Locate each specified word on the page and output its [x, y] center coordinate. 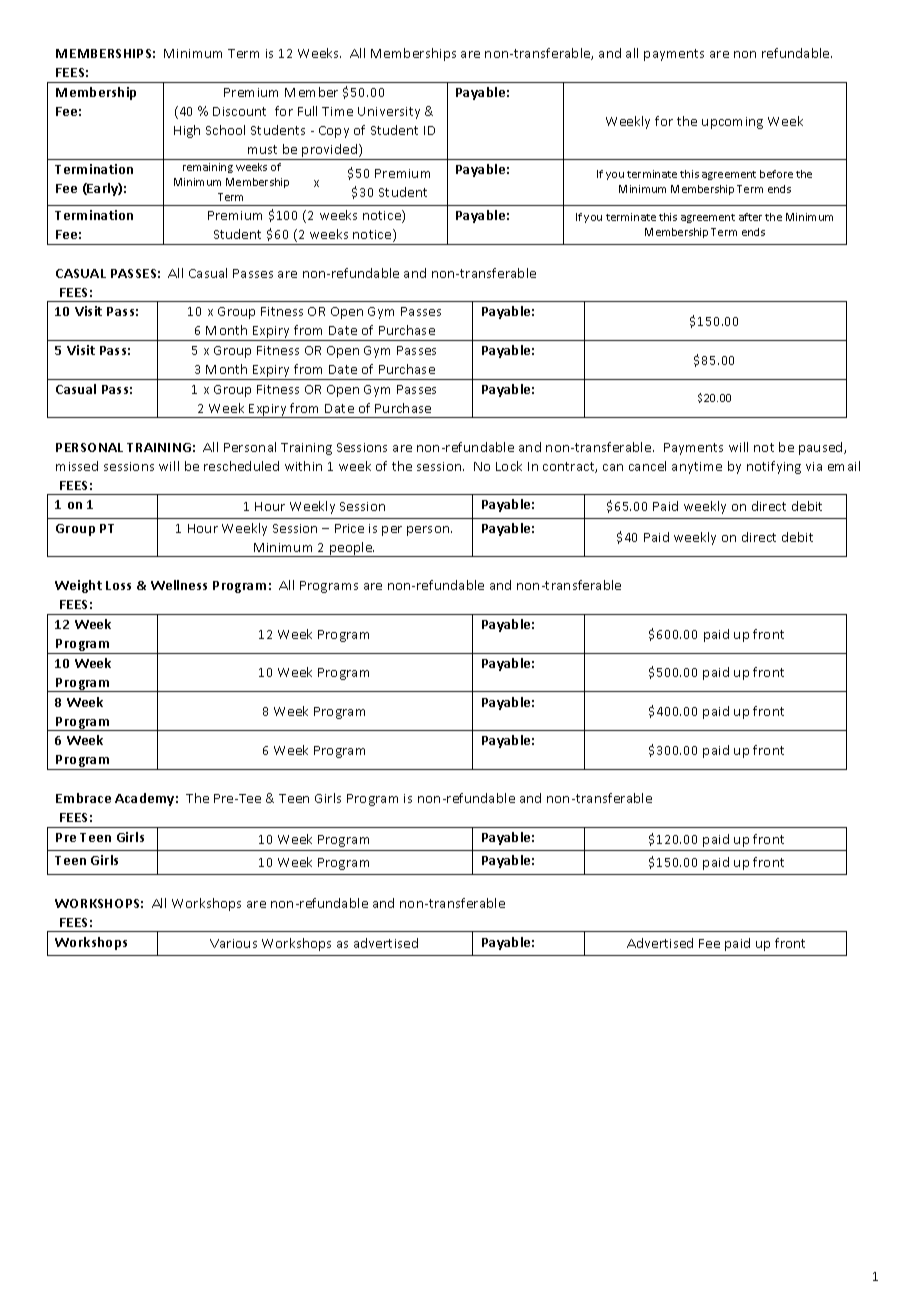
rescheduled [241, 466]
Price [349, 528]
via [814, 466]
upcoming [732, 123]
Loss [118, 585]
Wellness [179, 585]
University [389, 113]
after [750, 217]
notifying [774, 467]
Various [233, 943]
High [187, 131]
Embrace [83, 798]
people [351, 549]
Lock [509, 466]
